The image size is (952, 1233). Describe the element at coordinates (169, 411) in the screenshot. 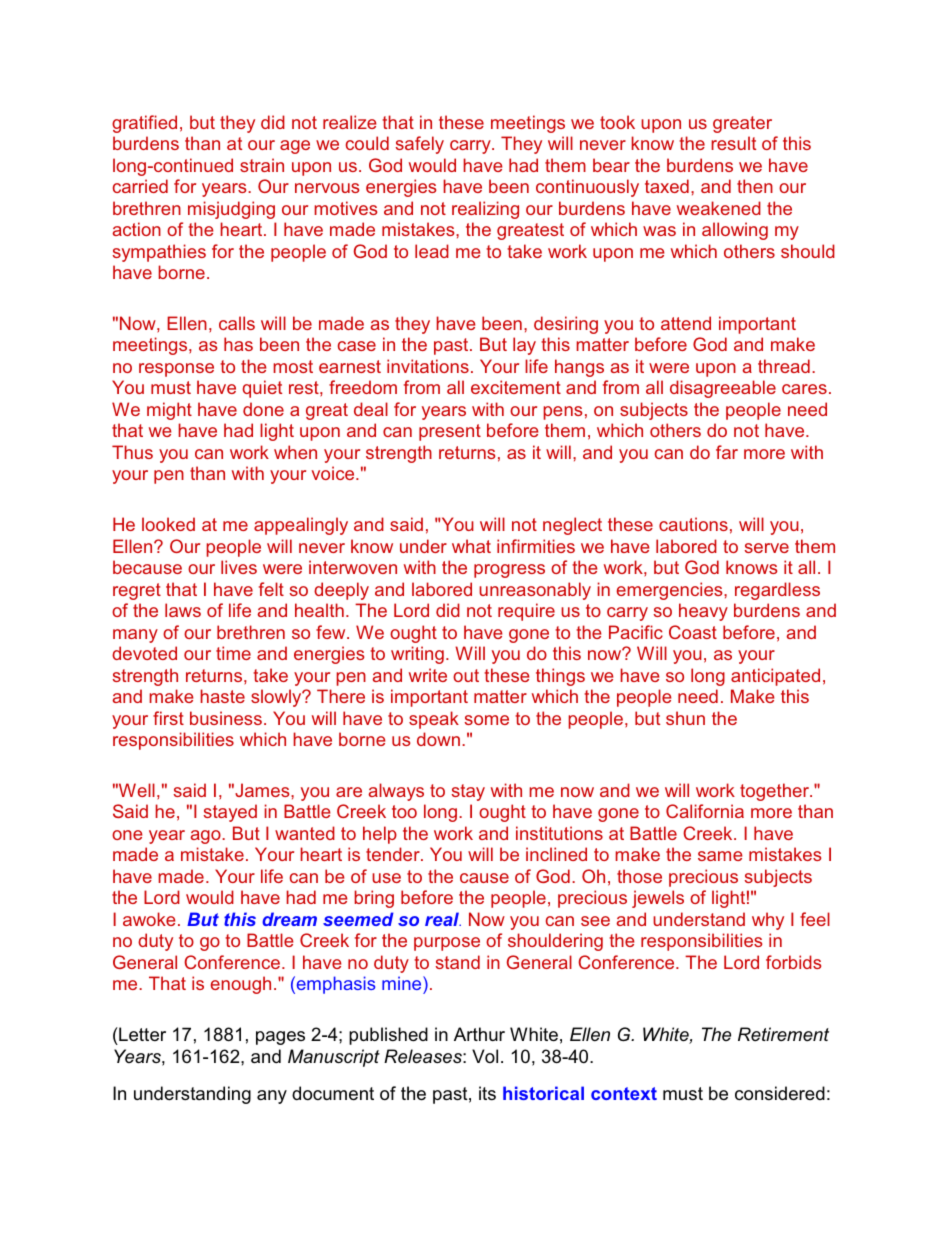

I see `might` at that location.
